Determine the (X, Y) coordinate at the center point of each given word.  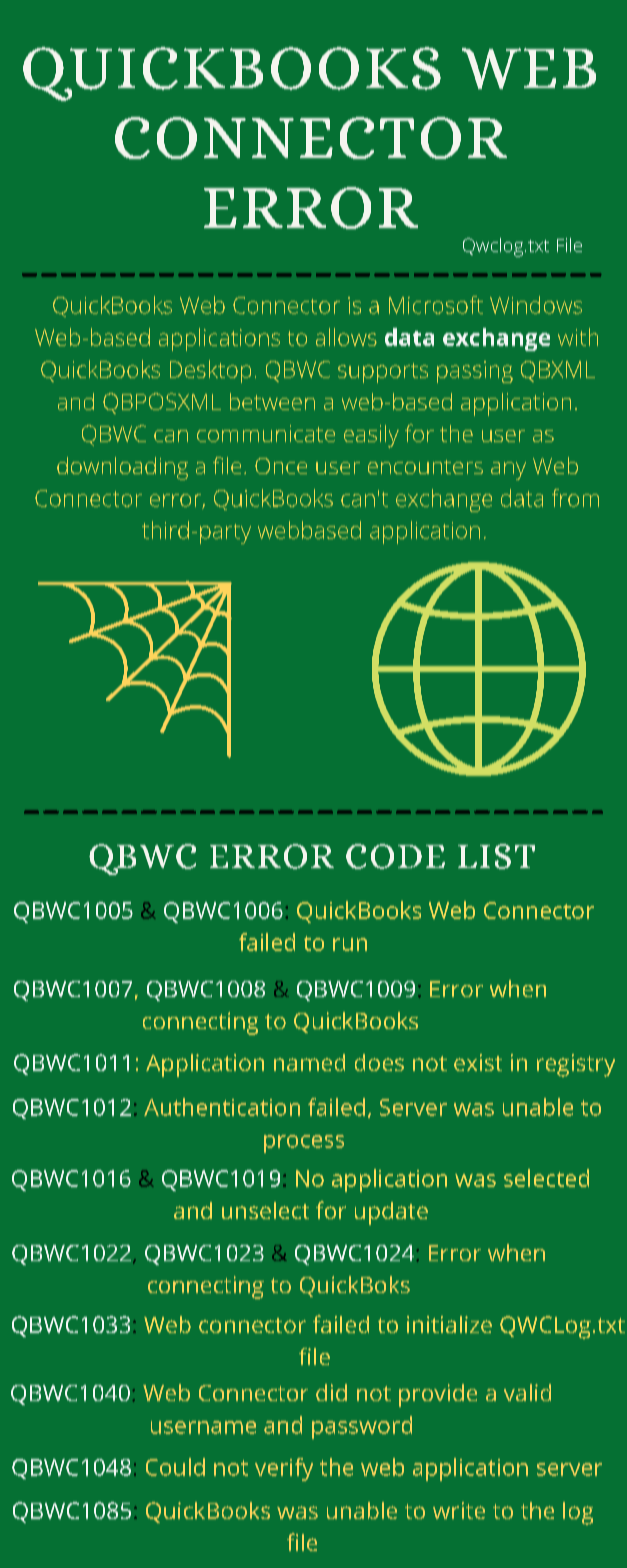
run (350, 944)
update (391, 1213)
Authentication (222, 1107)
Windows (536, 305)
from (575, 498)
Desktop (210, 371)
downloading (122, 468)
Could (175, 1467)
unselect (265, 1210)
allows (346, 337)
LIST (496, 856)
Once (281, 466)
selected (546, 1178)
